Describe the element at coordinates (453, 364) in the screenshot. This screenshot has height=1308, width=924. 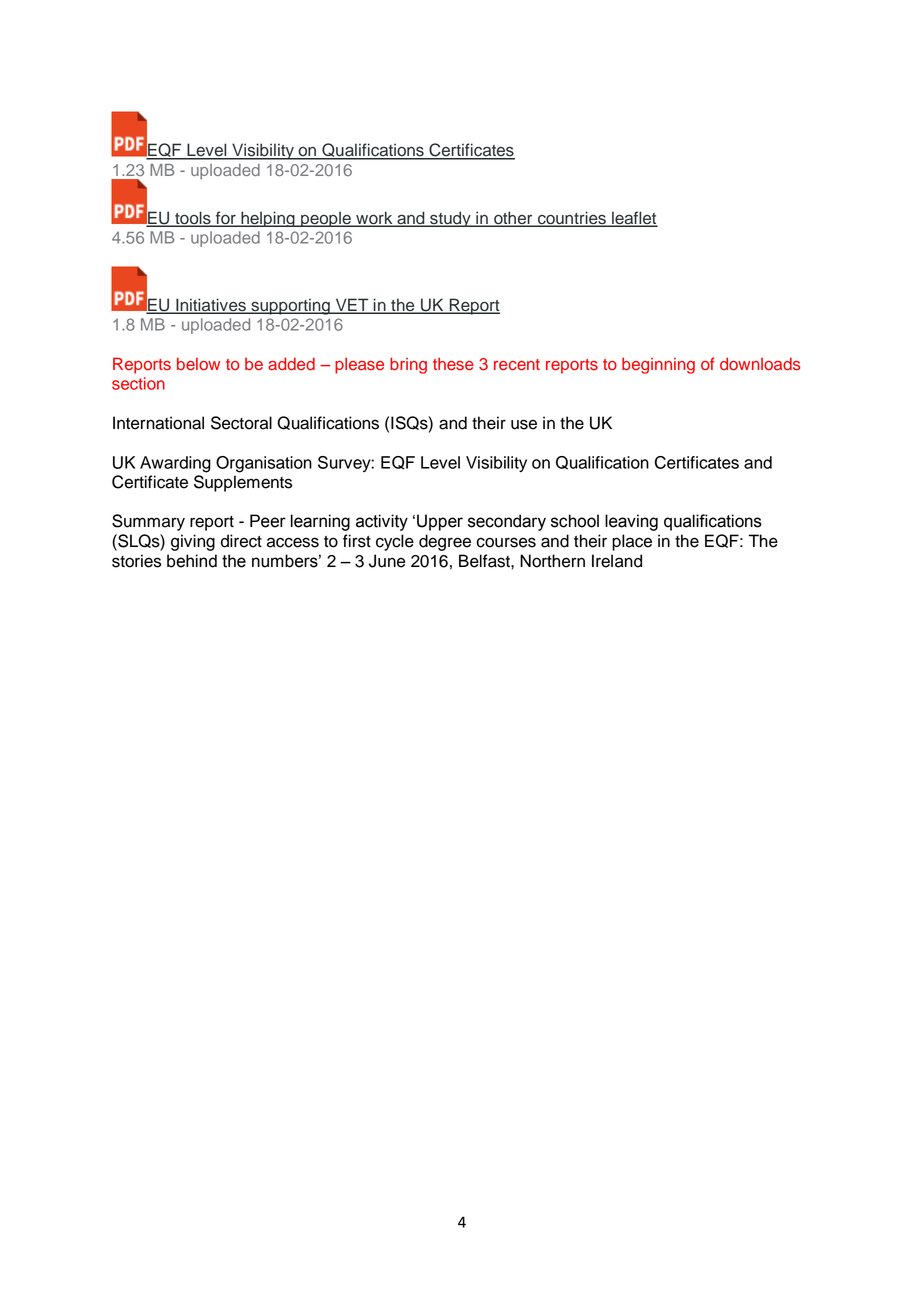
I see `these` at that location.
